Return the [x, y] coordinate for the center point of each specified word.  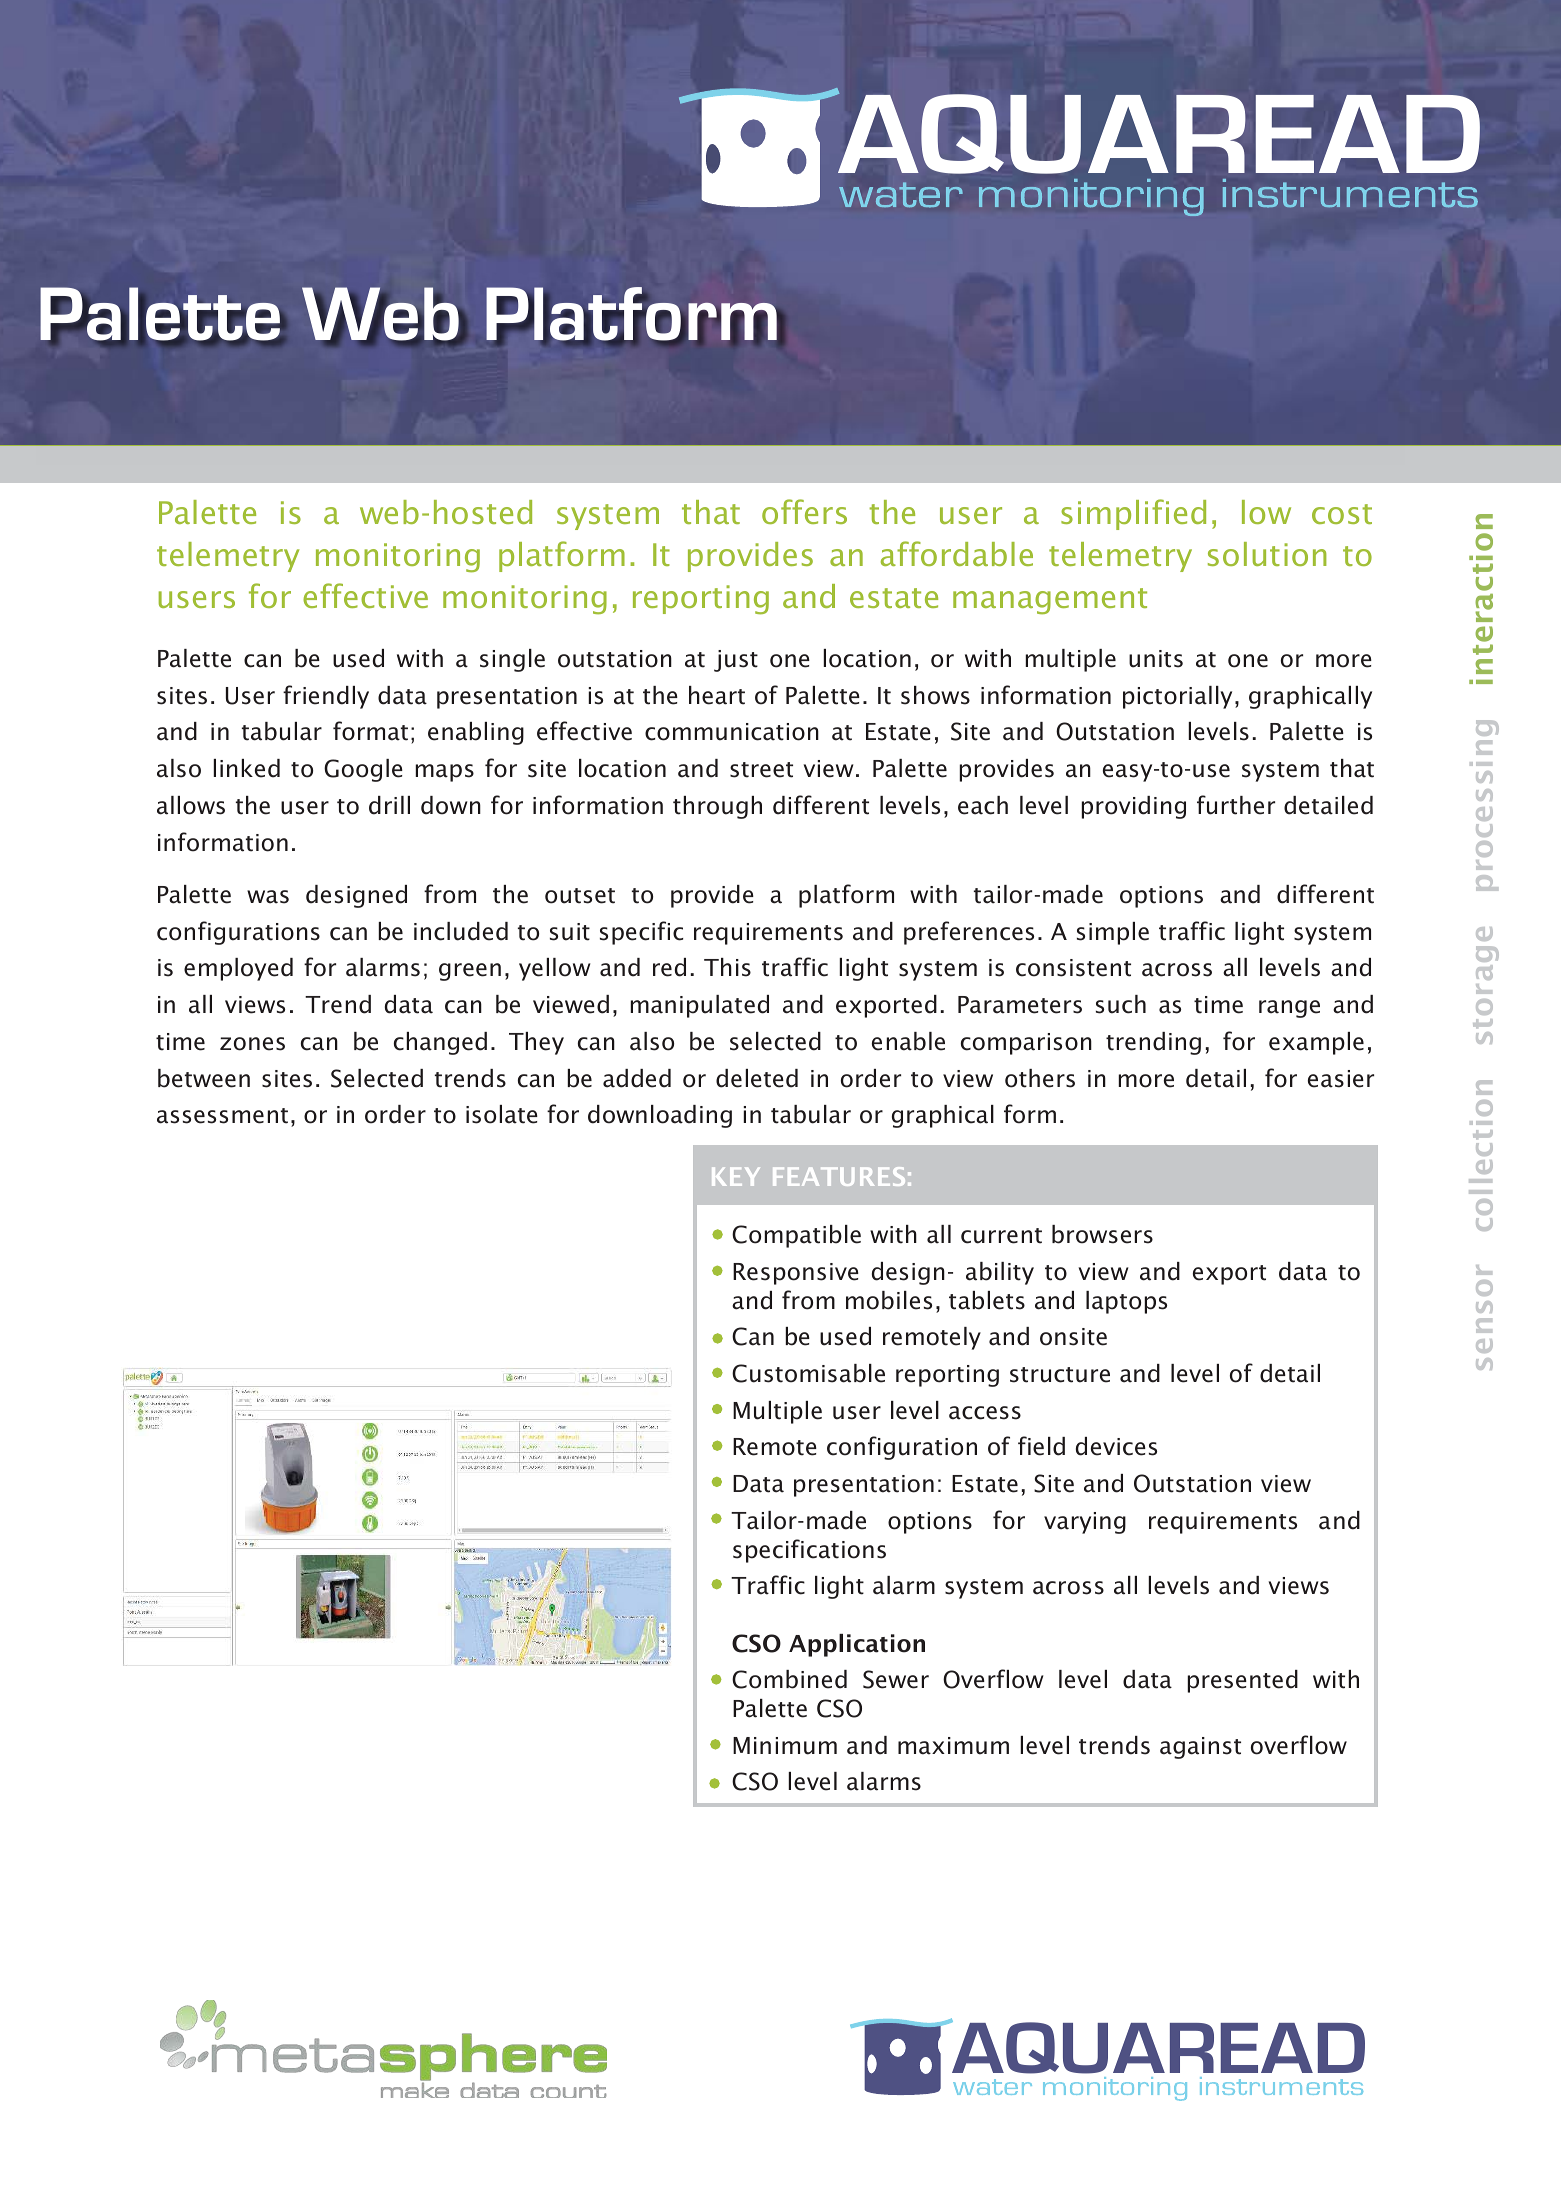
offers [804, 511]
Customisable [808, 1373]
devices [1116, 1446]
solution [1267, 554]
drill [389, 805]
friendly [326, 697]
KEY [736, 1177]
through [717, 807]
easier [1341, 1079]
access [985, 1413]
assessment [222, 1116]
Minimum [785, 1746]
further [1236, 805]
